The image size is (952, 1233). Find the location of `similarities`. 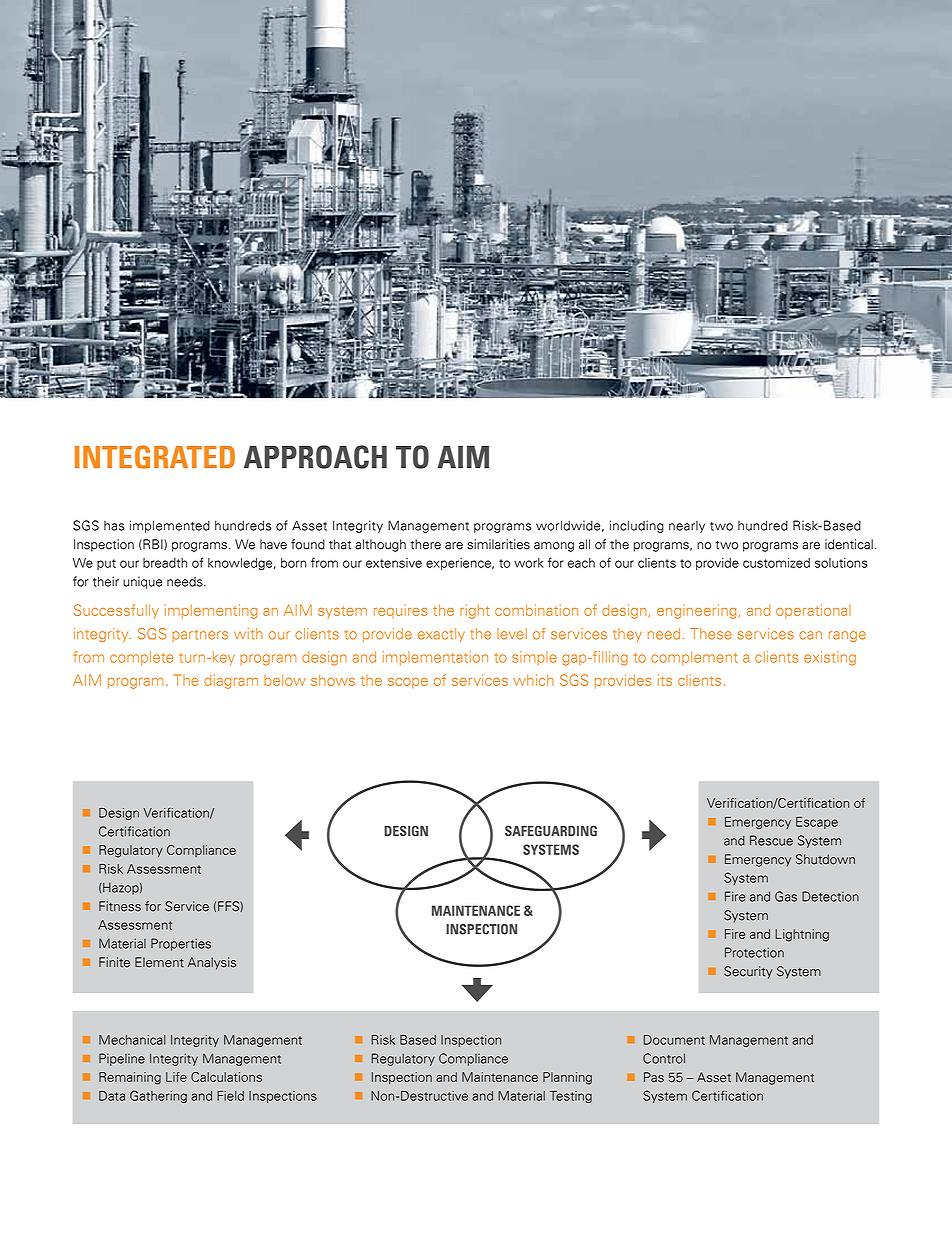

similarities is located at coordinates (498, 544).
